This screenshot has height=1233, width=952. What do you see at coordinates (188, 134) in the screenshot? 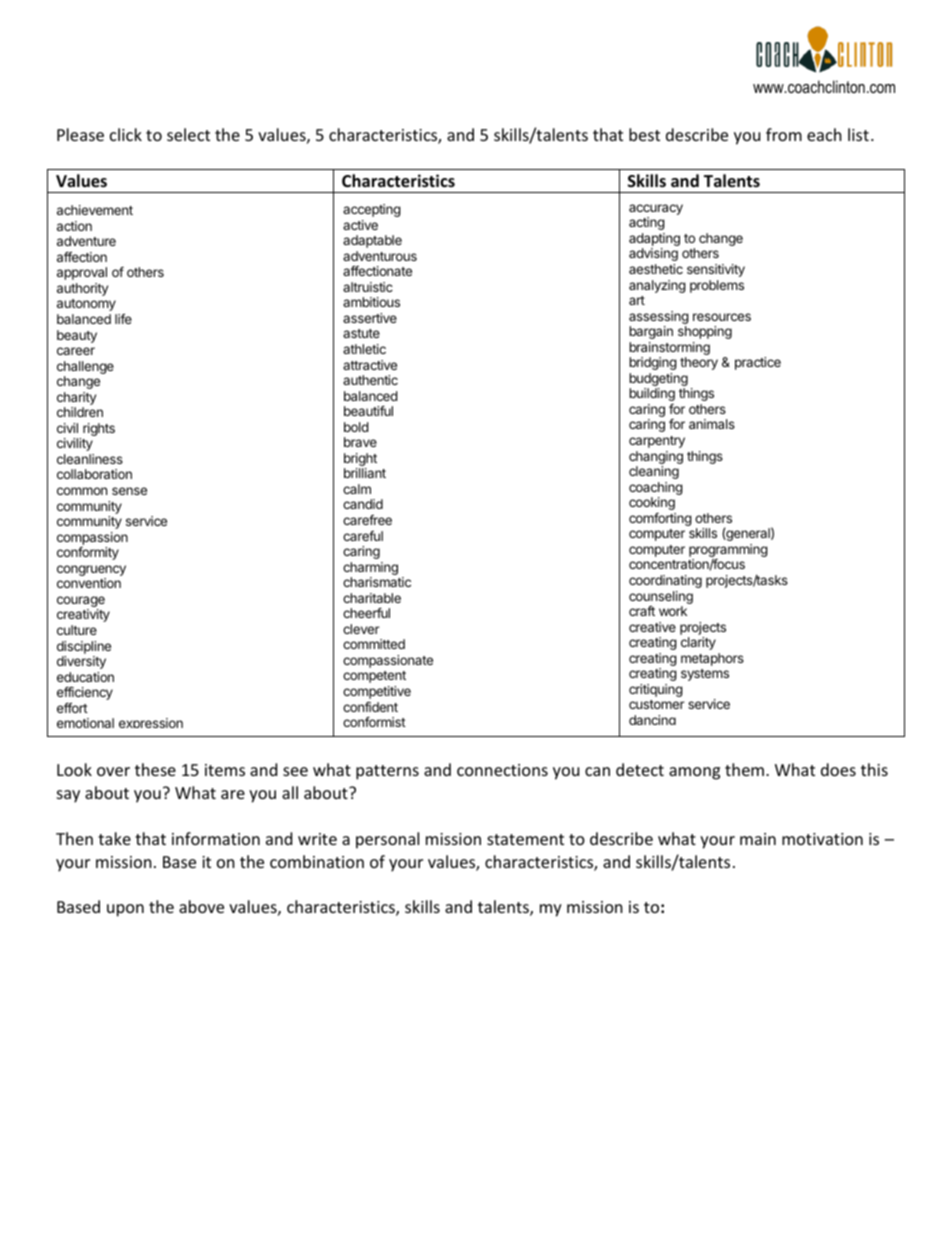
I see `select` at bounding box center [188, 134].
